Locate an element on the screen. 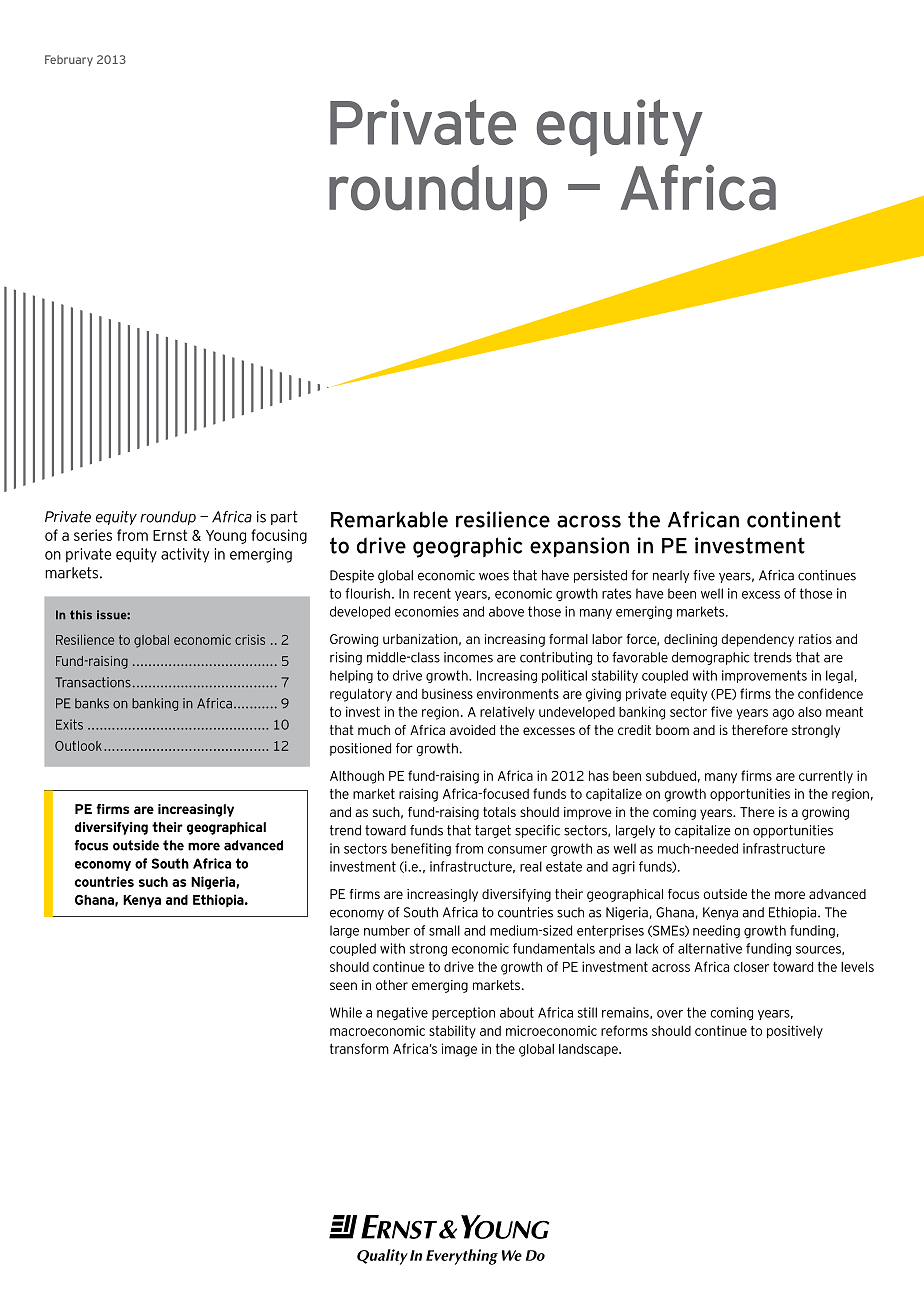  Ernst is located at coordinates (170, 535).
